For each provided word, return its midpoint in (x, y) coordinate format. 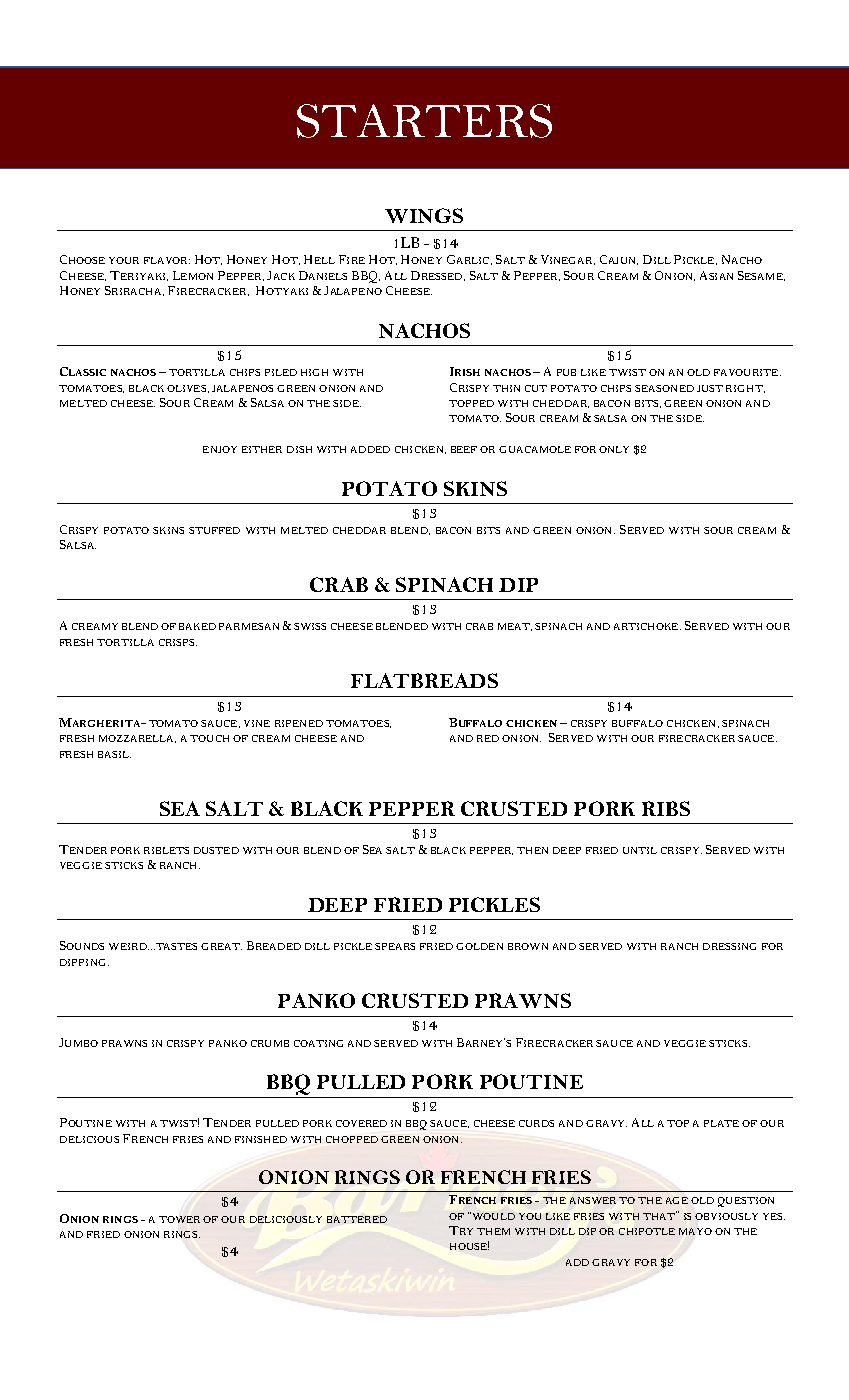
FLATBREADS (424, 680)
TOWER (179, 1219)
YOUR (124, 260)
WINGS (424, 215)
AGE (677, 1200)
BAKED (197, 626)
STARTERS (424, 121)
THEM (493, 1231)
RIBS (666, 808)
